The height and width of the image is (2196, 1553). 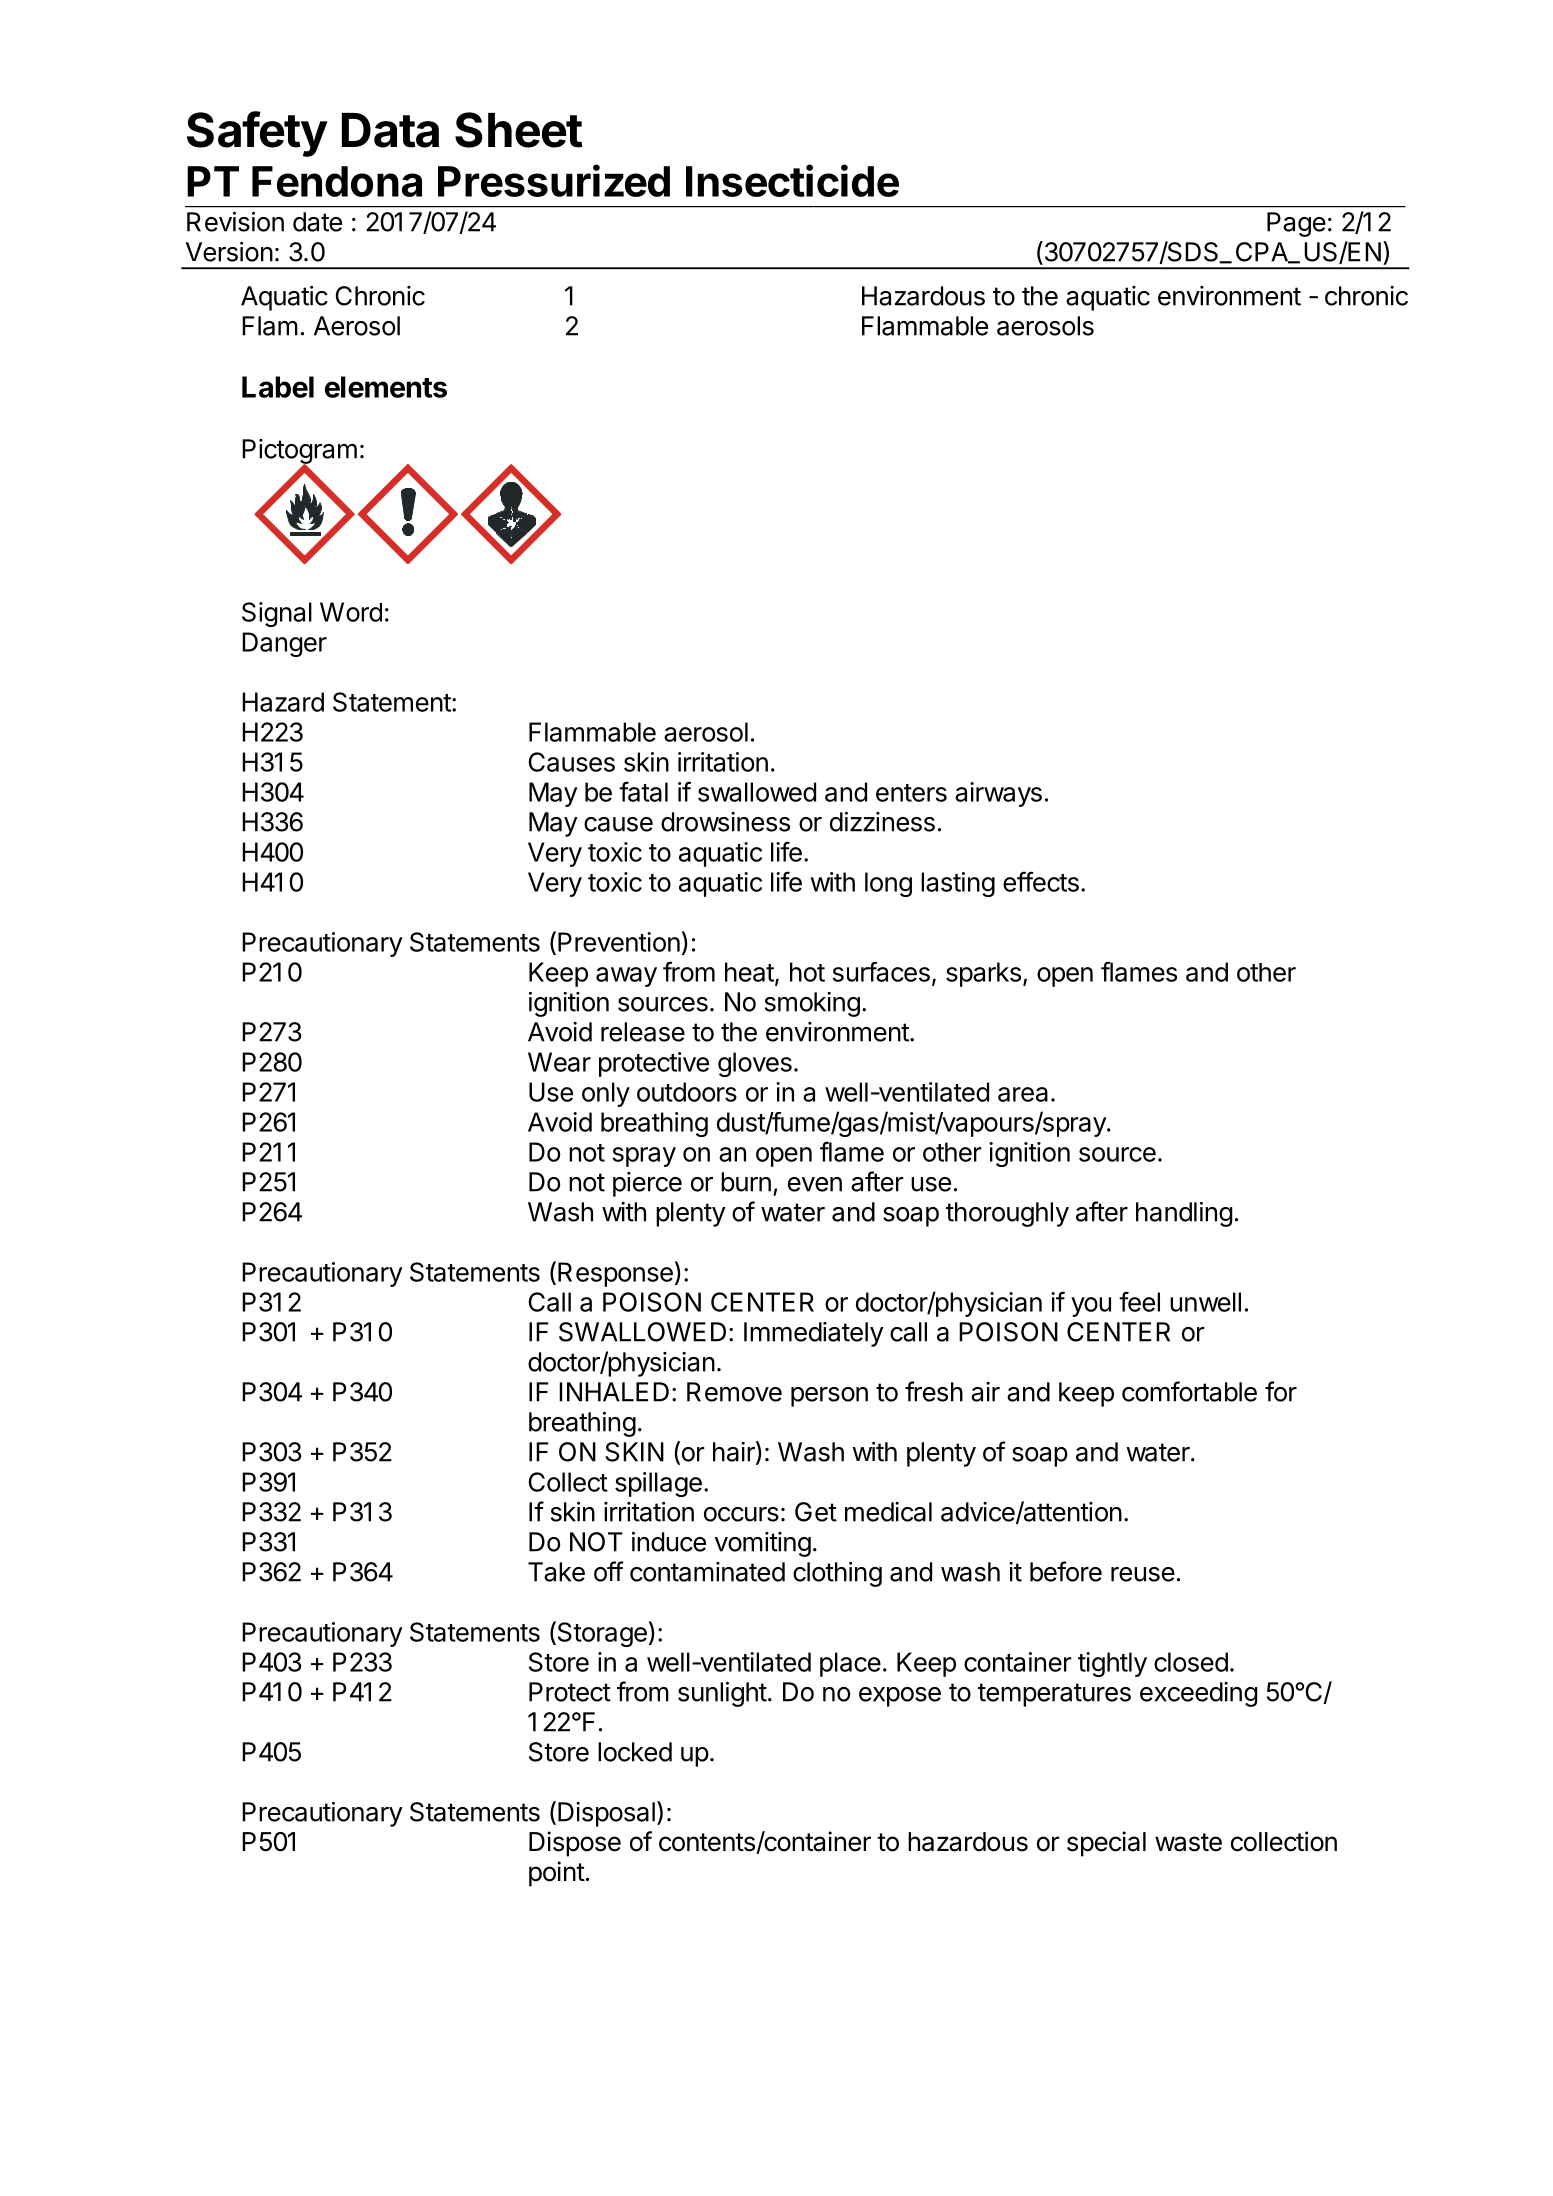 I want to click on Insecticide, so click(x=792, y=180).
